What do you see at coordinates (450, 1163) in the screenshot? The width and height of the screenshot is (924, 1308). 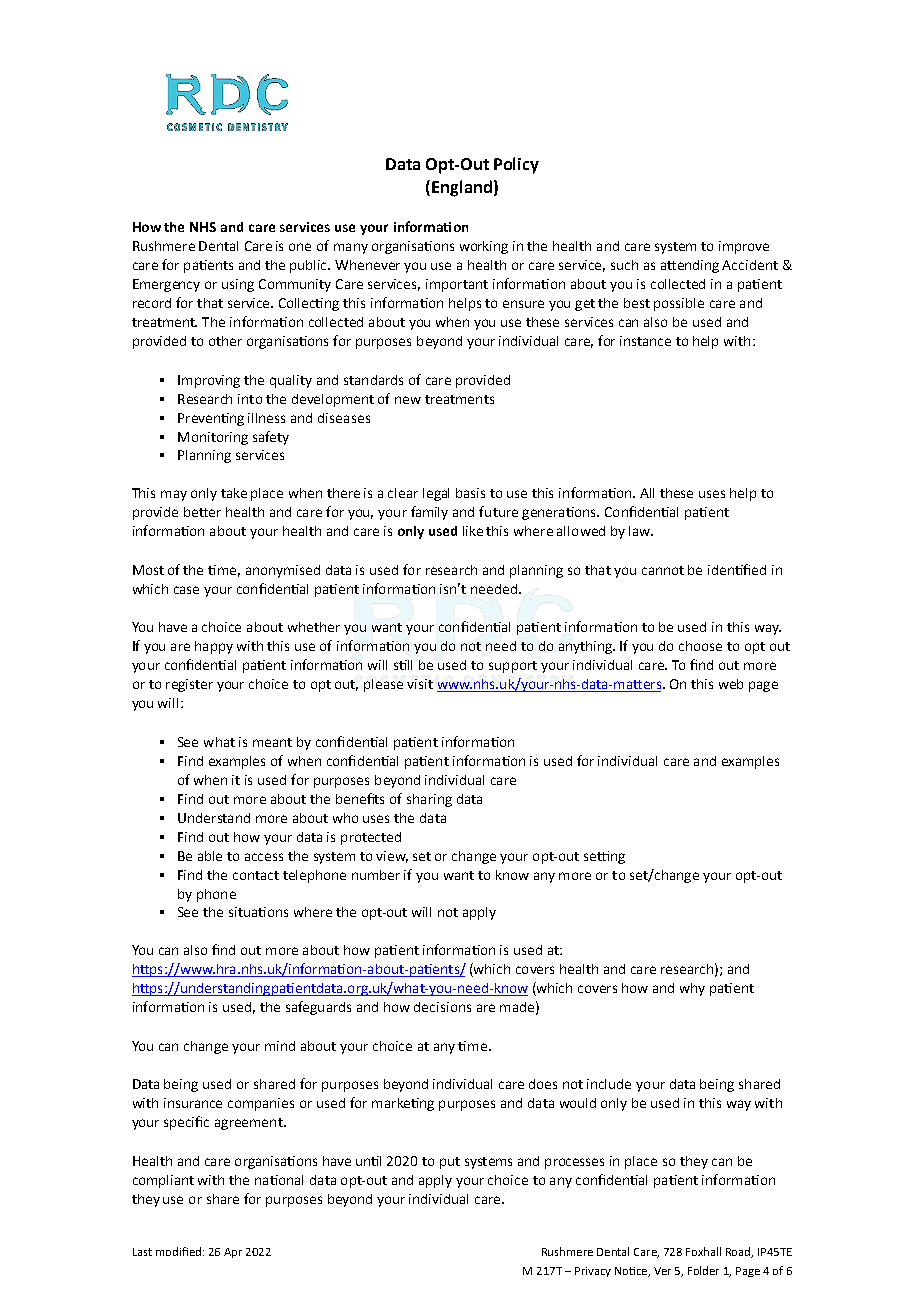 I see `put` at bounding box center [450, 1163].
